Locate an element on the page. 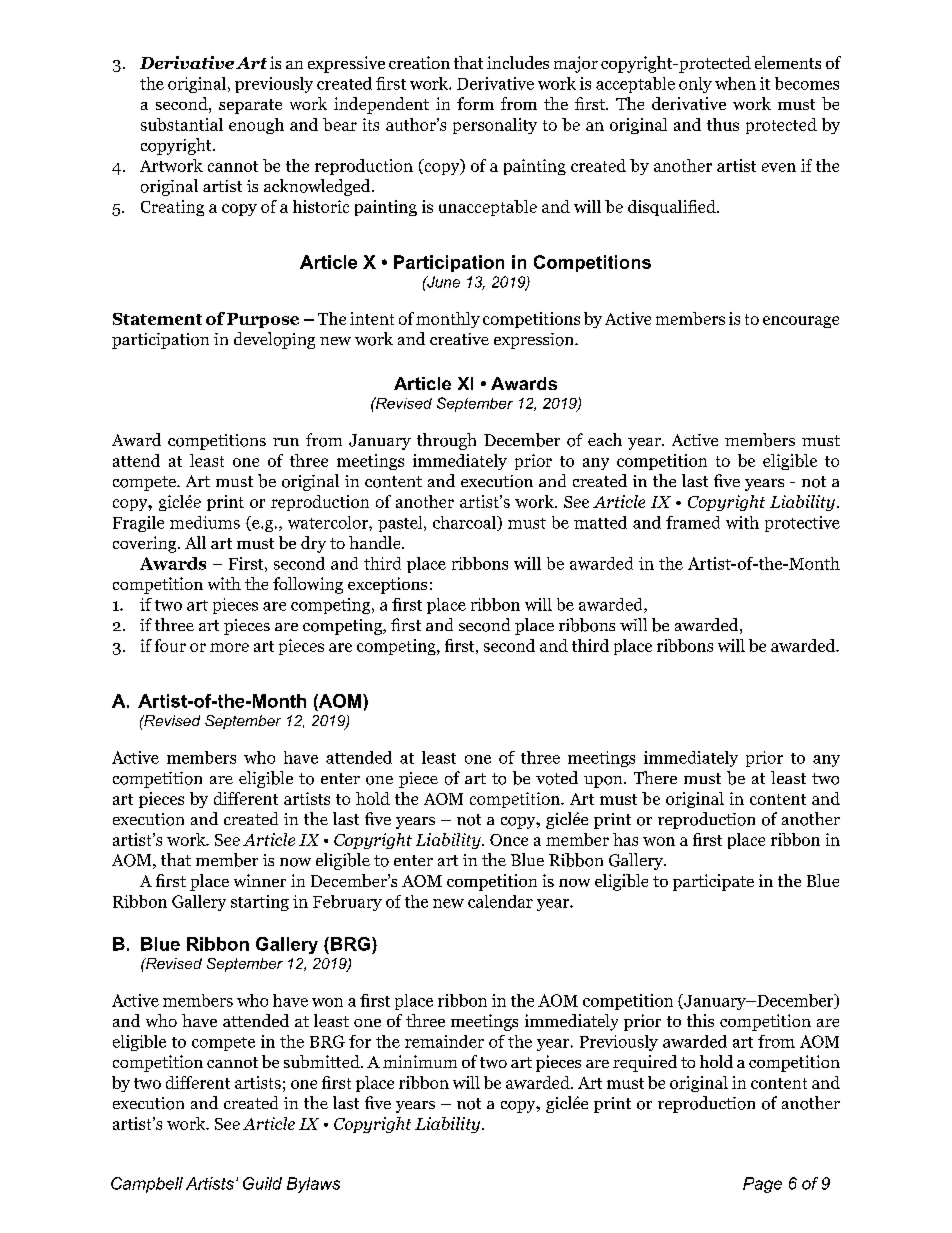  exceptions is located at coordinates (387, 585).
